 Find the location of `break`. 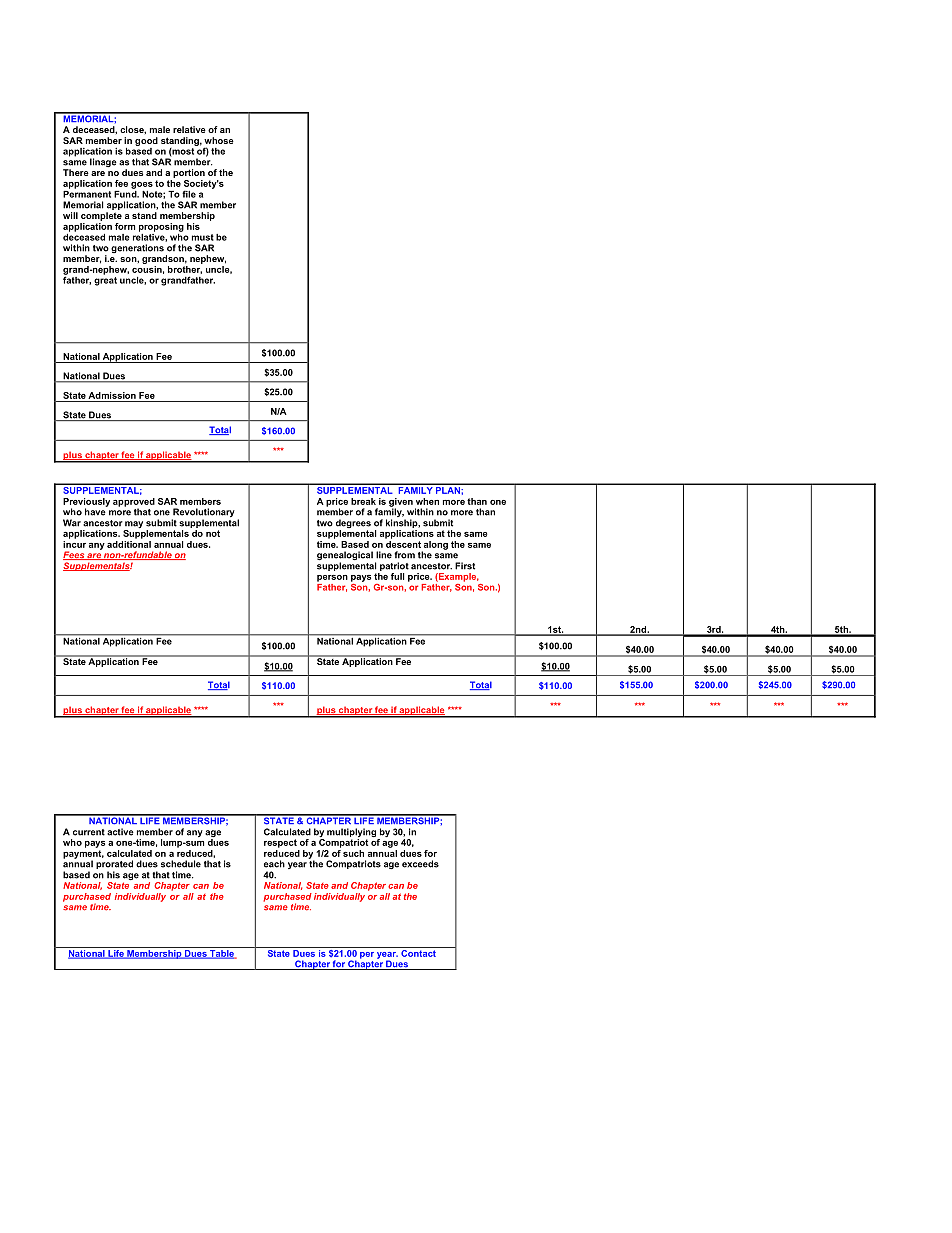

break is located at coordinates (363, 501).
